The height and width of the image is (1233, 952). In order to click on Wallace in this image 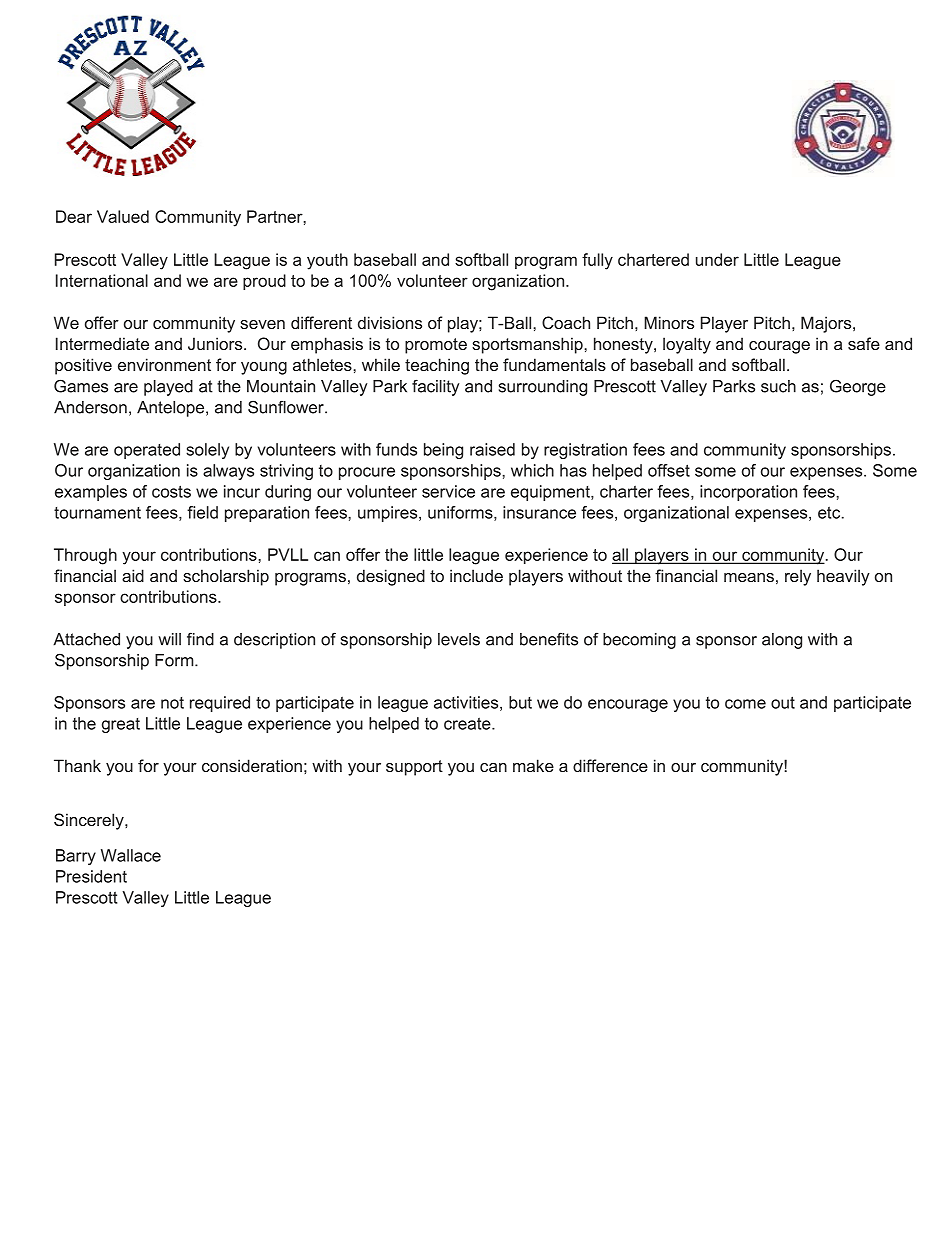, I will do `click(131, 855)`.
